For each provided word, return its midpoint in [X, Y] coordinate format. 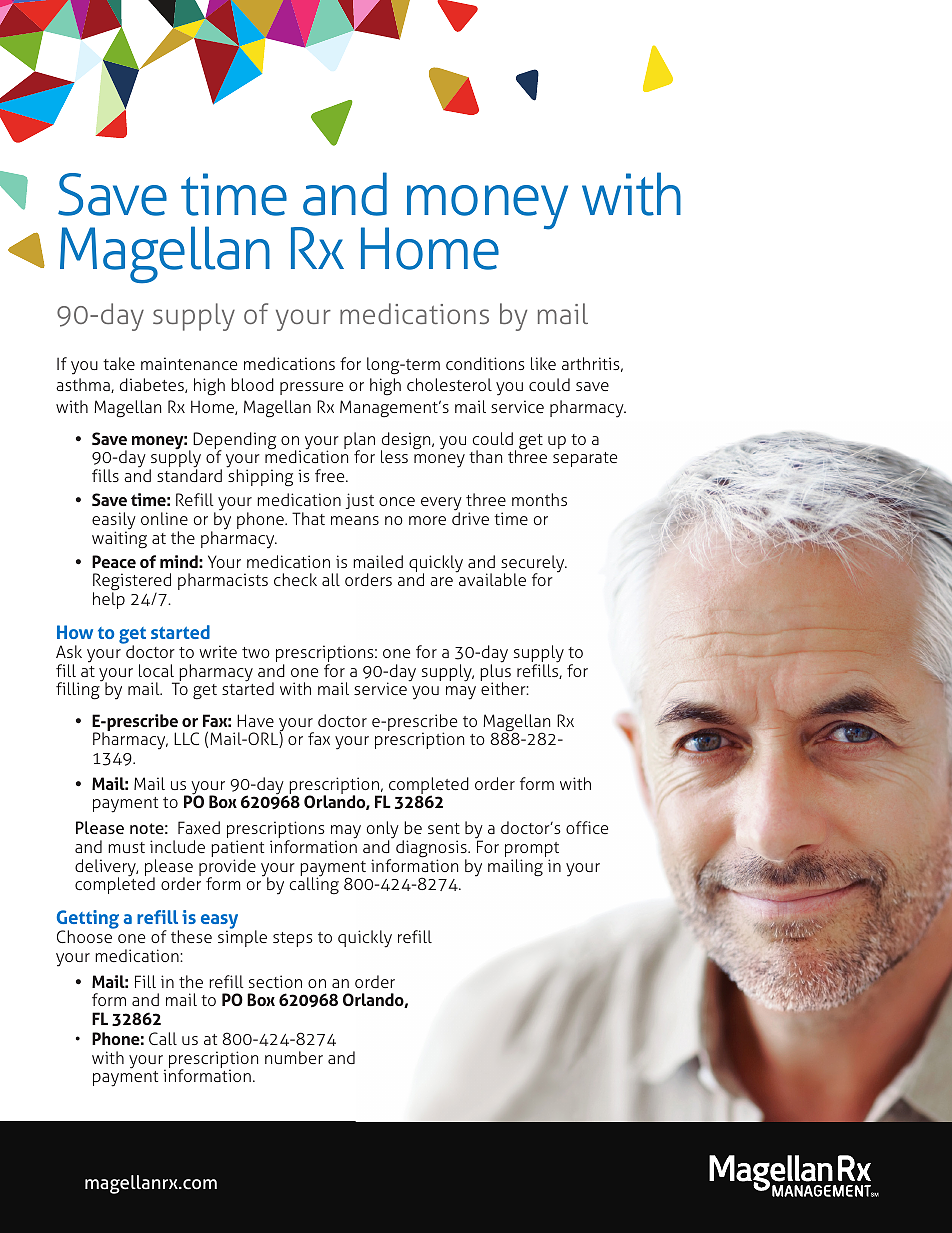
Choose [84, 936]
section [275, 981]
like [543, 363]
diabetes [153, 385]
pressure [311, 388]
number [294, 1057]
